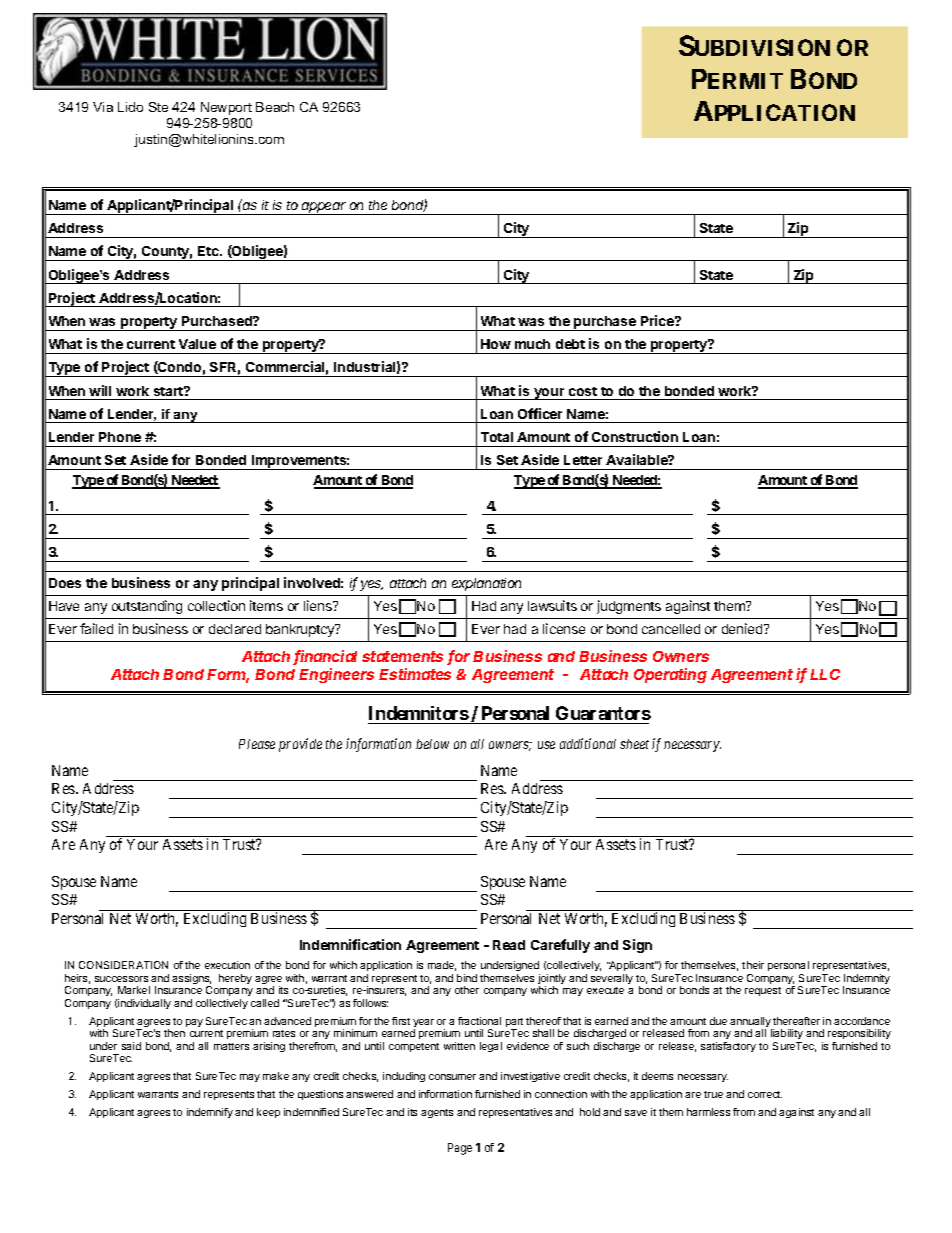 This screenshot has width=952, height=1233. What do you see at coordinates (158, 107) in the screenshot?
I see `Ste` at bounding box center [158, 107].
